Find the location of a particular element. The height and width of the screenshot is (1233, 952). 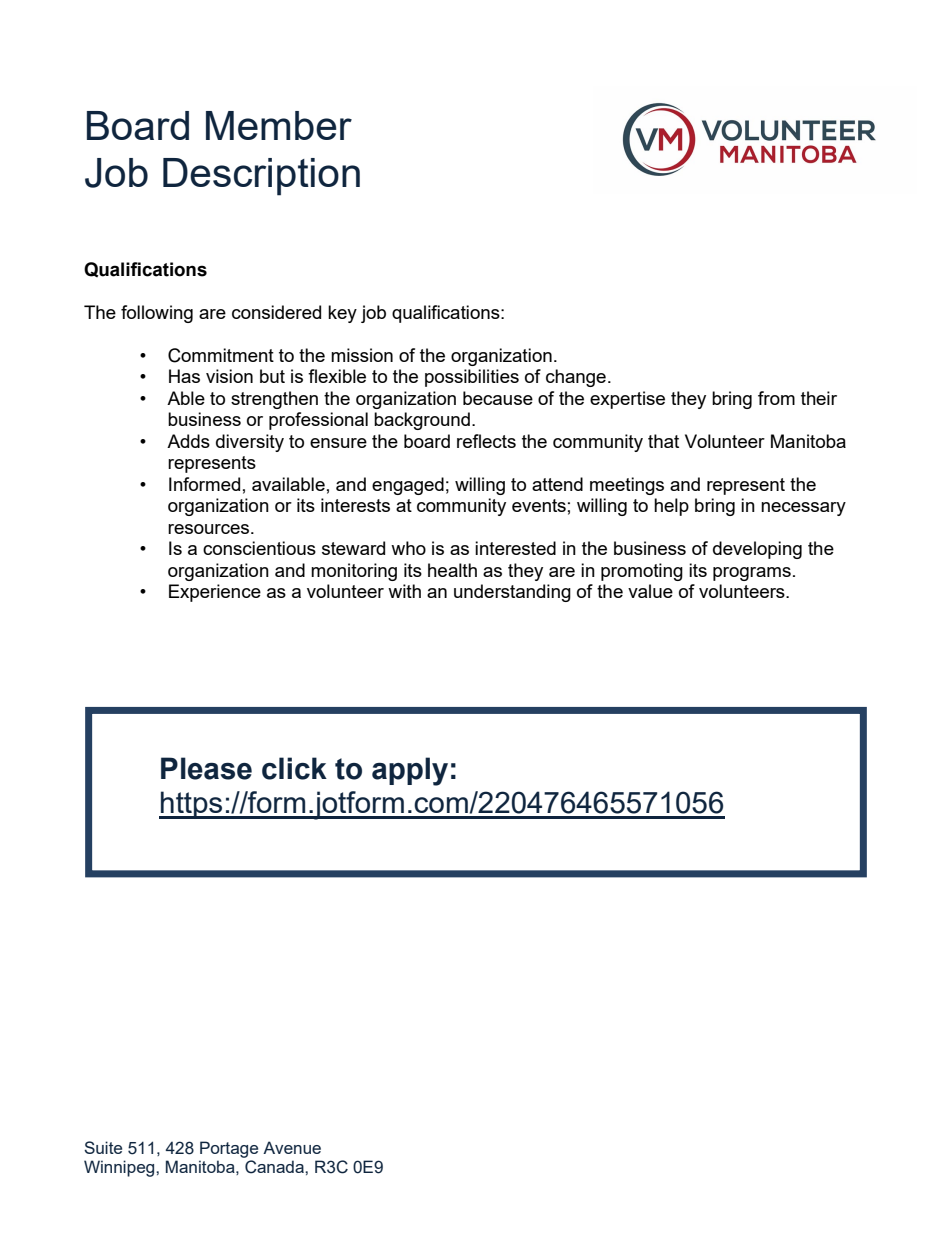

Avenue is located at coordinates (292, 1147).
